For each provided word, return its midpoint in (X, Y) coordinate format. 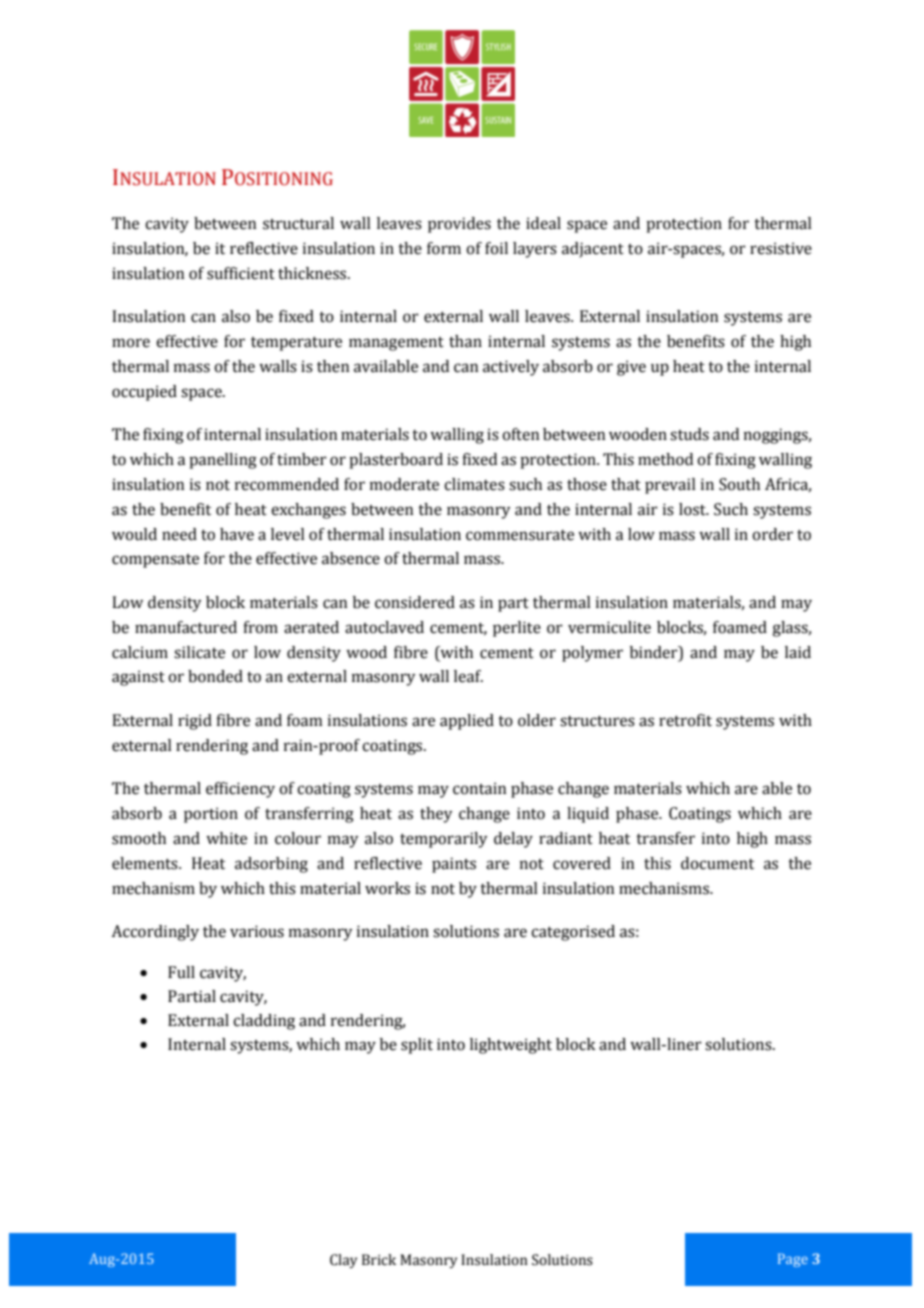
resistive (781, 248)
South (739, 484)
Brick (379, 1260)
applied (467, 722)
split (417, 1046)
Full (181, 972)
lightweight (511, 1046)
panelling (223, 461)
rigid (195, 722)
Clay (343, 1261)
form (444, 248)
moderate (404, 484)
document (717, 863)
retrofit (685, 720)
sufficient (241, 273)
